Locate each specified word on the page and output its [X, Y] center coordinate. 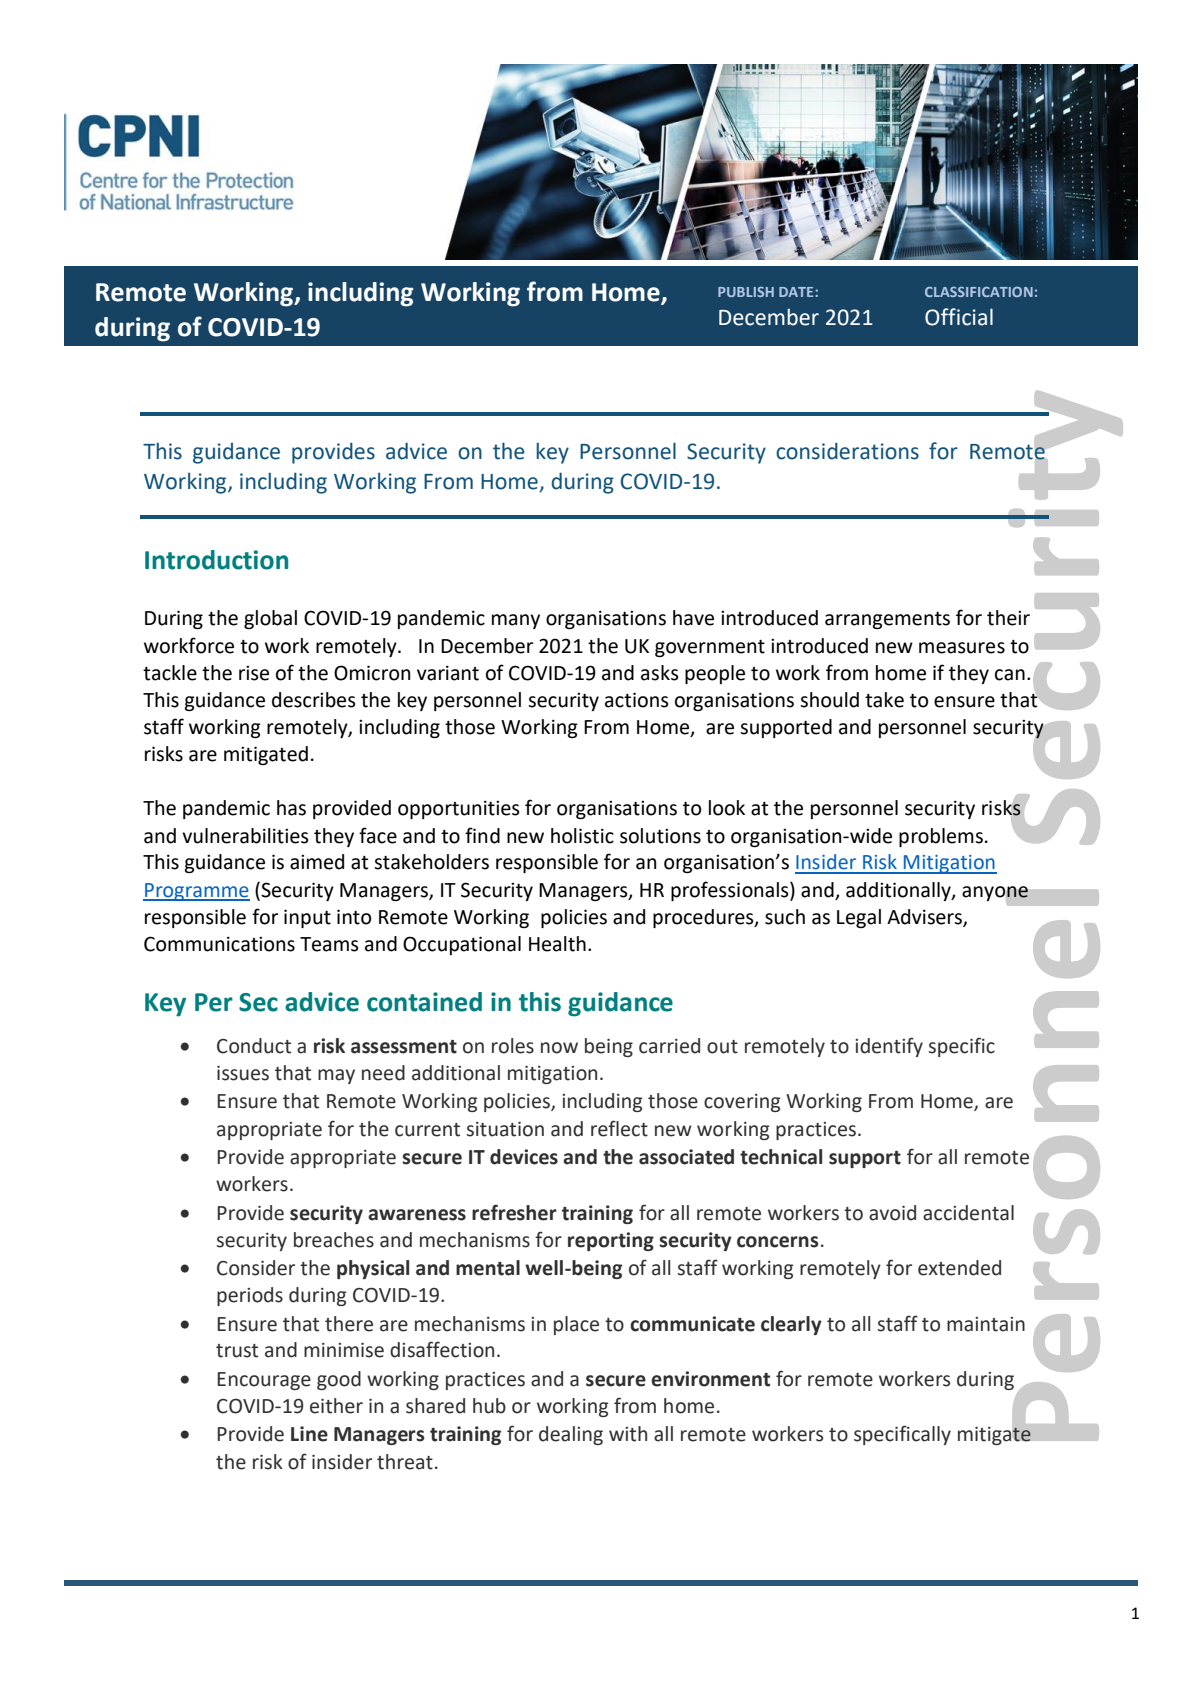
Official [959, 317]
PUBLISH [746, 292]
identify [889, 1047]
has [291, 808]
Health [557, 944]
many [516, 621]
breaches [334, 1240]
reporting [611, 1241]
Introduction [216, 560]
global [270, 619]
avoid [892, 1213]
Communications [219, 944]
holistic [582, 836]
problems [941, 837]
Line [309, 1434]
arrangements [887, 620]
